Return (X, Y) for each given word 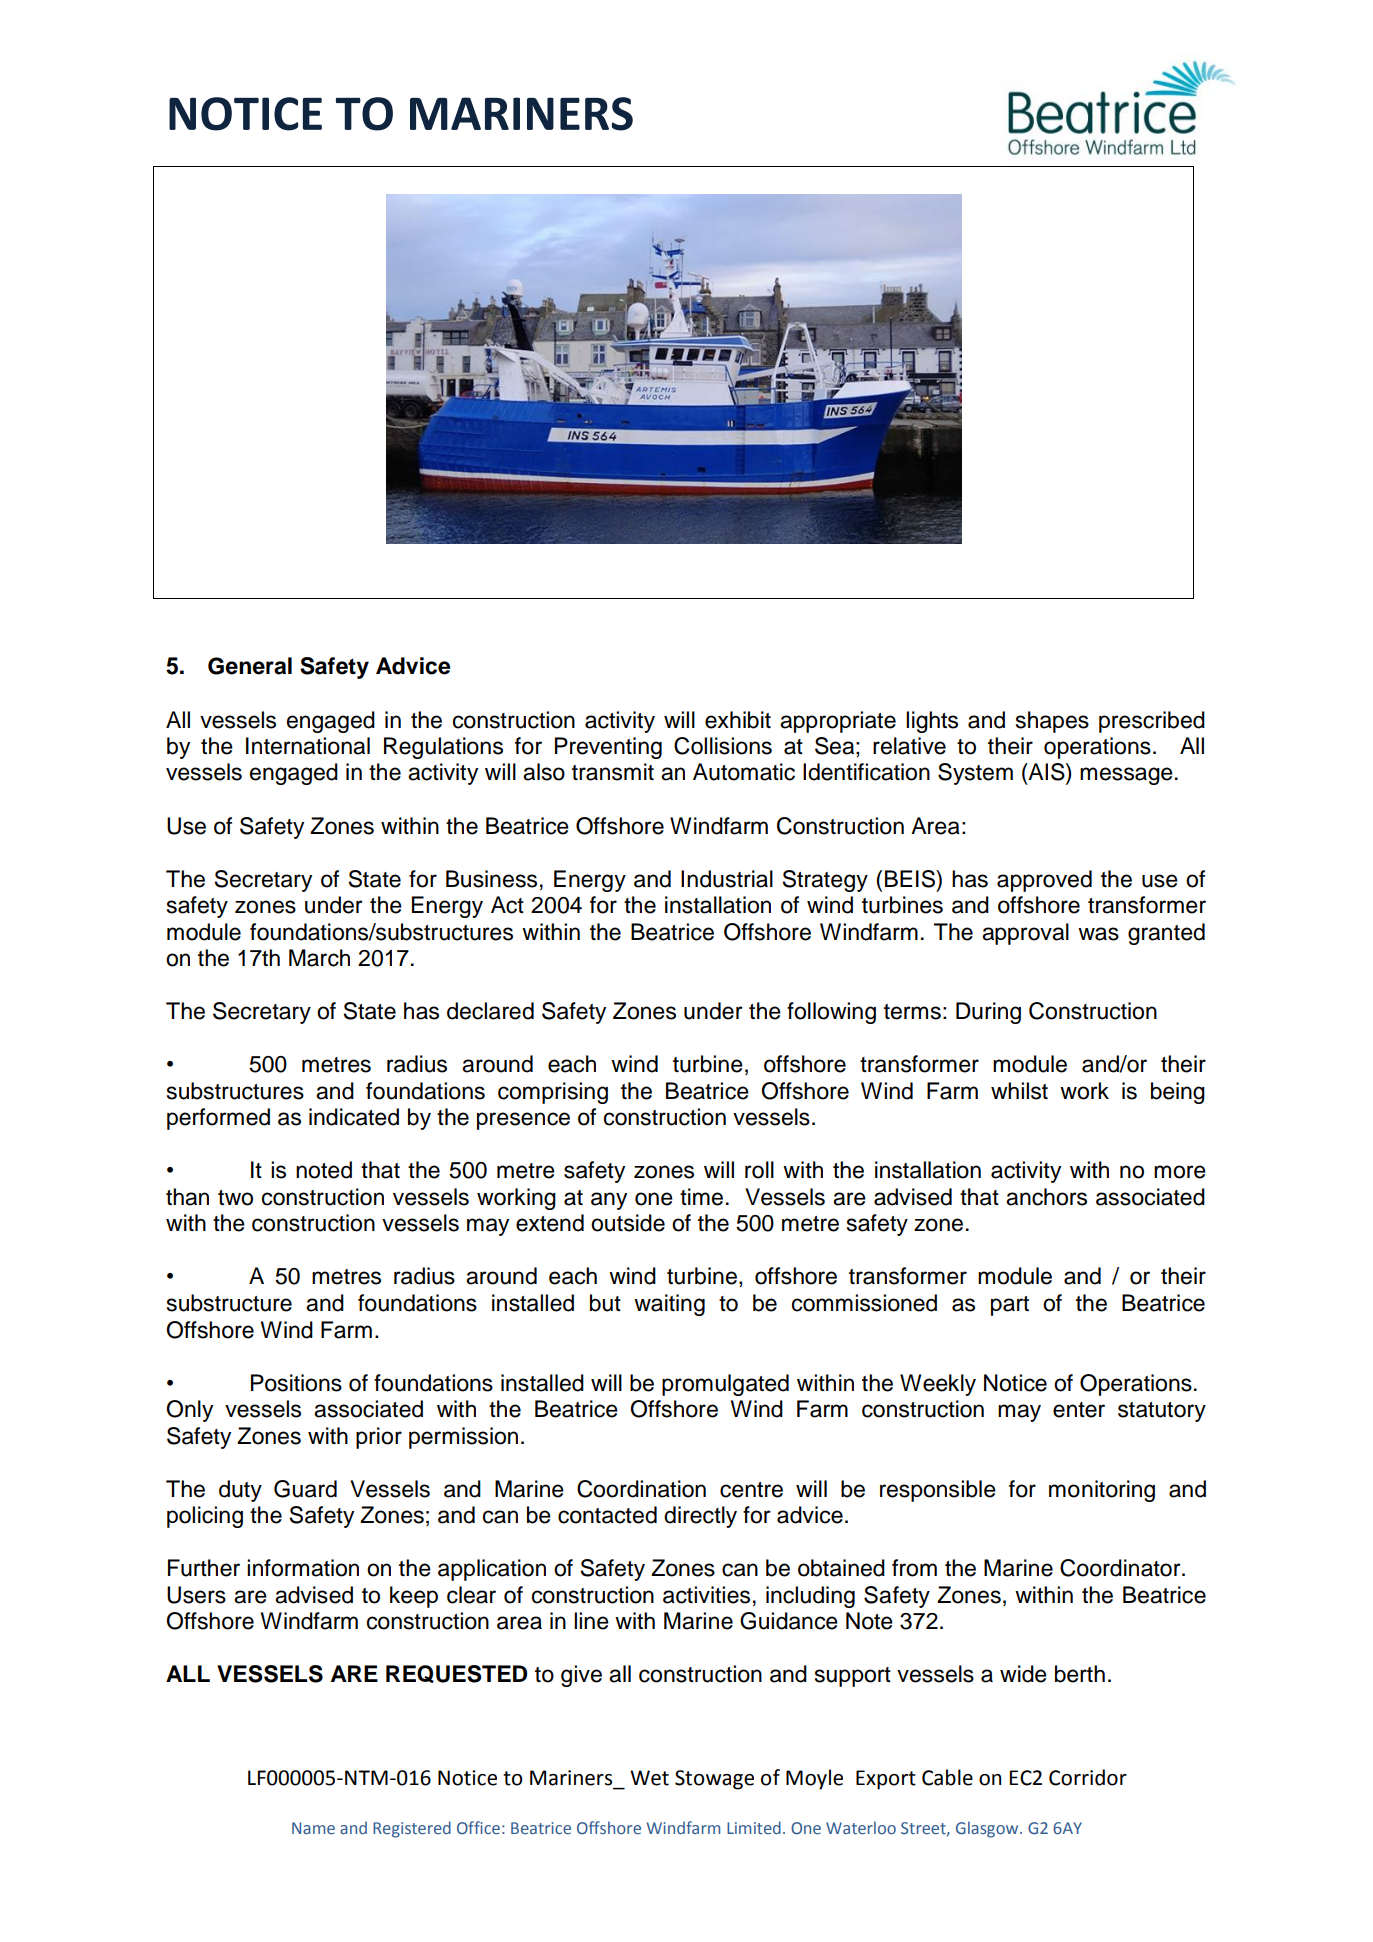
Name (313, 1828)
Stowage (714, 1780)
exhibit (738, 720)
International (308, 746)
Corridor (1088, 1777)
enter (1079, 1410)
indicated (354, 1117)
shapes (1052, 722)
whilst (1019, 1091)
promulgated (725, 1385)
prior (379, 1438)
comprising (553, 1093)
